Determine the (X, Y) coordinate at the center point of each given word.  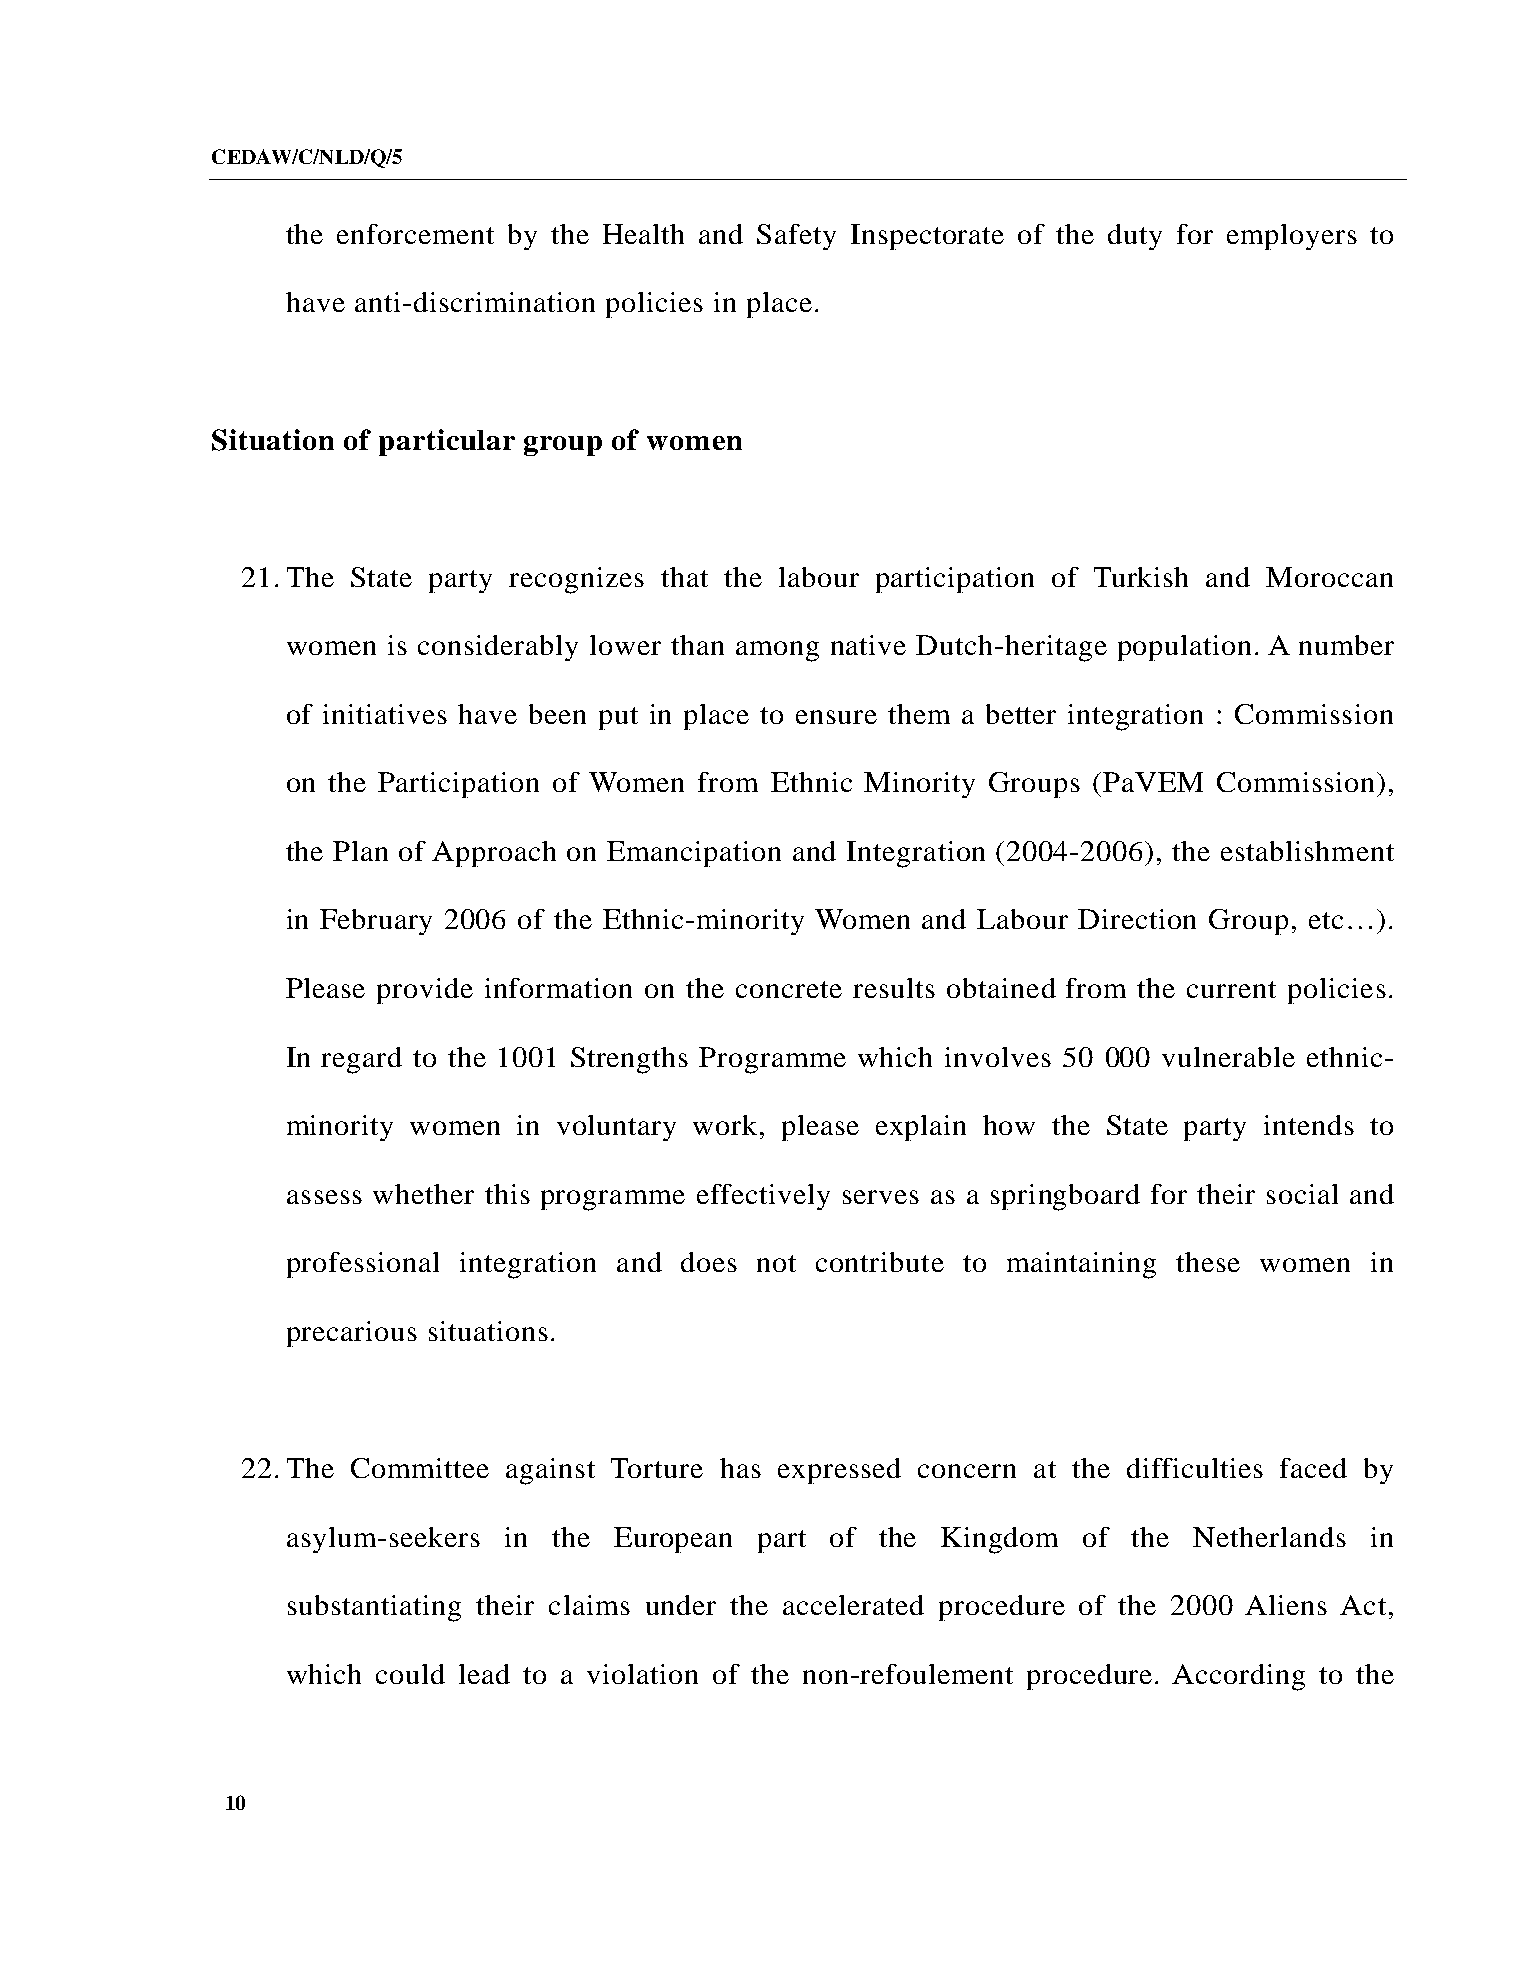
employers (1292, 237)
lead (484, 1674)
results (894, 988)
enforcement (415, 234)
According (1238, 1677)
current (1231, 989)
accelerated (853, 1605)
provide (425, 991)
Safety (796, 237)
